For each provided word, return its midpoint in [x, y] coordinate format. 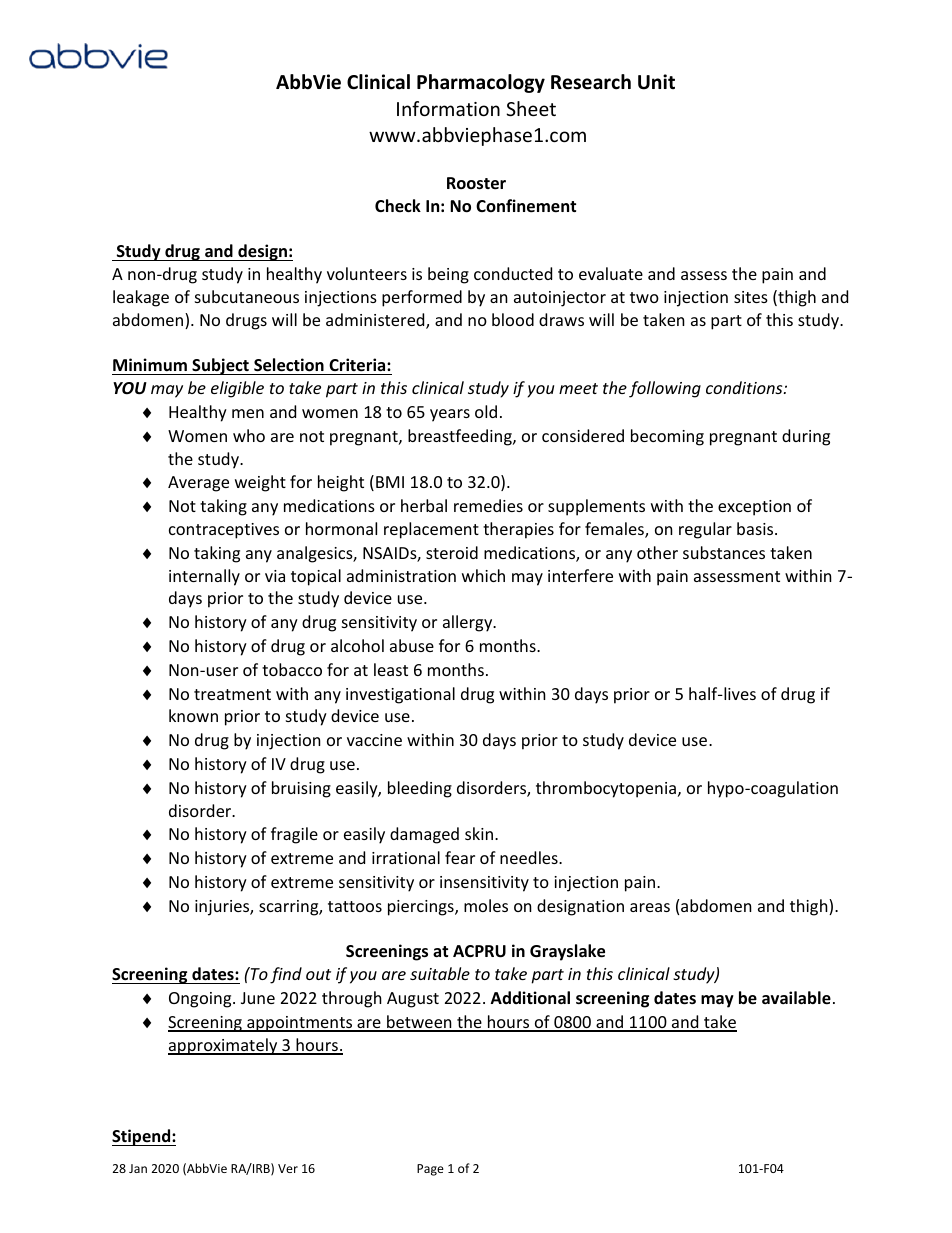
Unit [656, 82]
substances [724, 552]
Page [430, 1170]
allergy [469, 623]
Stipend [142, 1137]
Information [448, 108]
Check [398, 206]
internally [204, 577]
